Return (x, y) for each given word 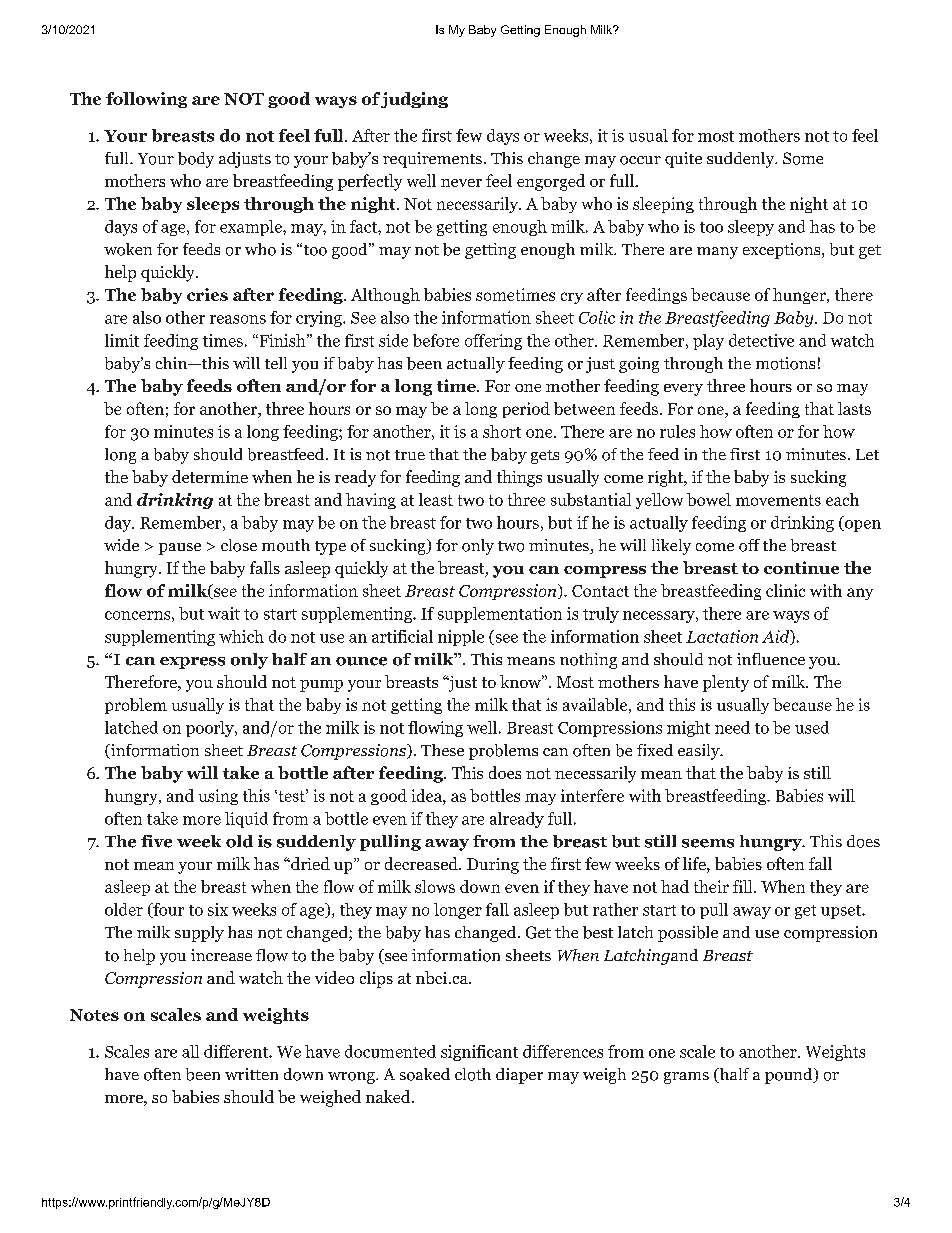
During (493, 866)
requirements (432, 160)
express (192, 663)
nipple (461, 638)
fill (744, 886)
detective (761, 340)
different (237, 1051)
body (196, 160)
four (167, 910)
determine (210, 476)
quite (683, 160)
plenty (726, 683)
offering (493, 342)
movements (778, 500)
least (436, 499)
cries (207, 294)
